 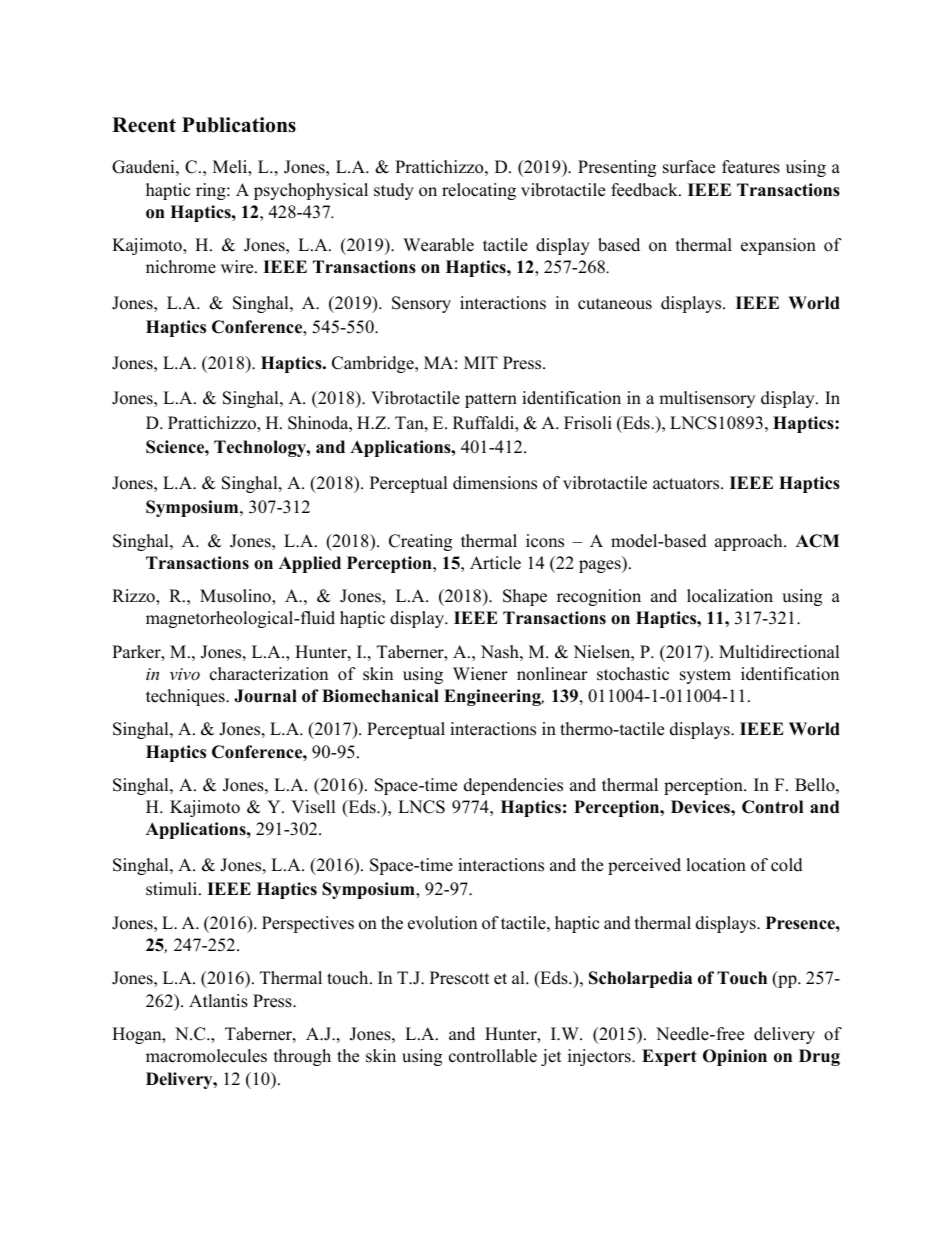 What do you see at coordinates (751, 167) in the document?
I see `features` at bounding box center [751, 167].
